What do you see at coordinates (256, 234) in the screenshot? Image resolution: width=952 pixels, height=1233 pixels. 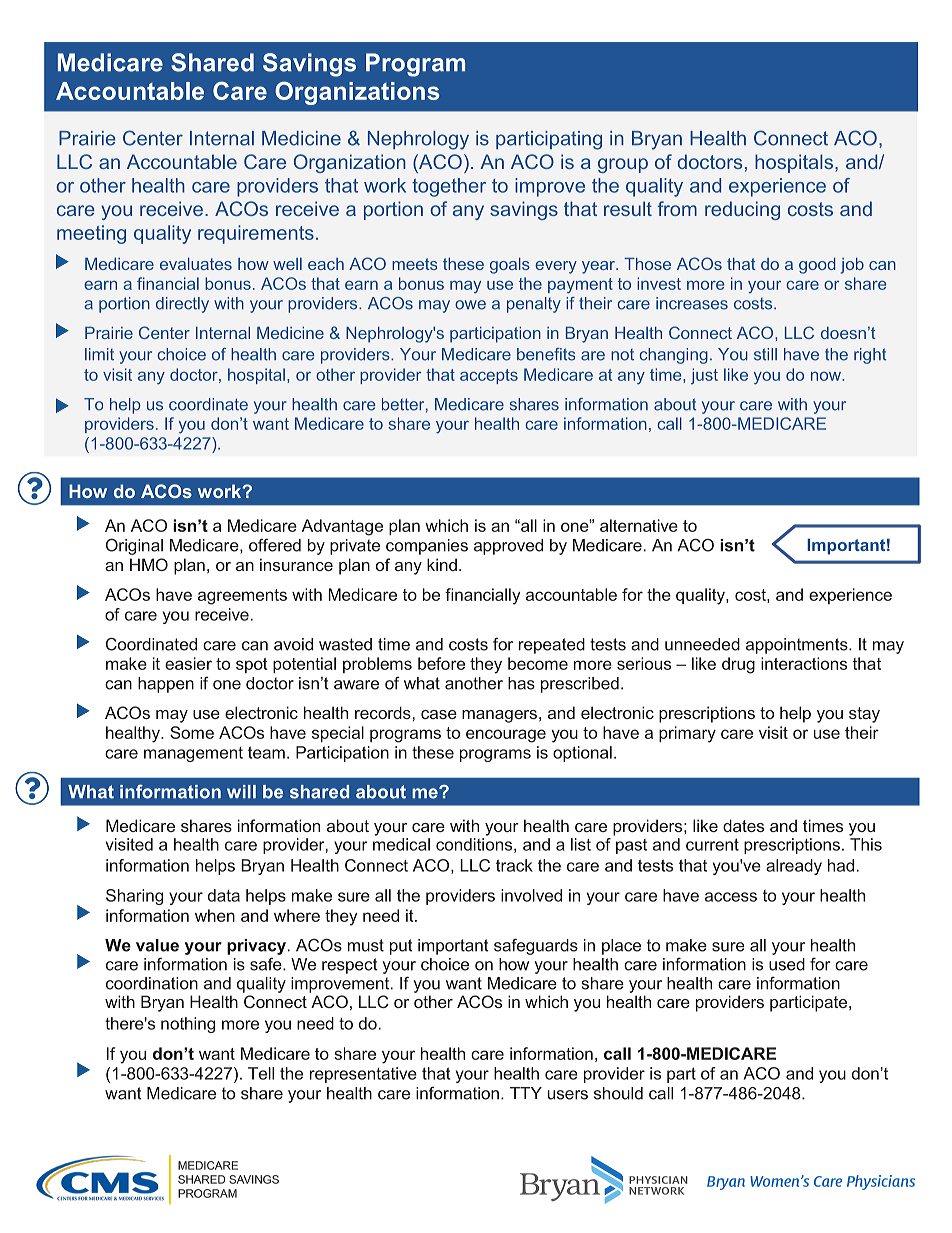 I see `requirements` at bounding box center [256, 234].
